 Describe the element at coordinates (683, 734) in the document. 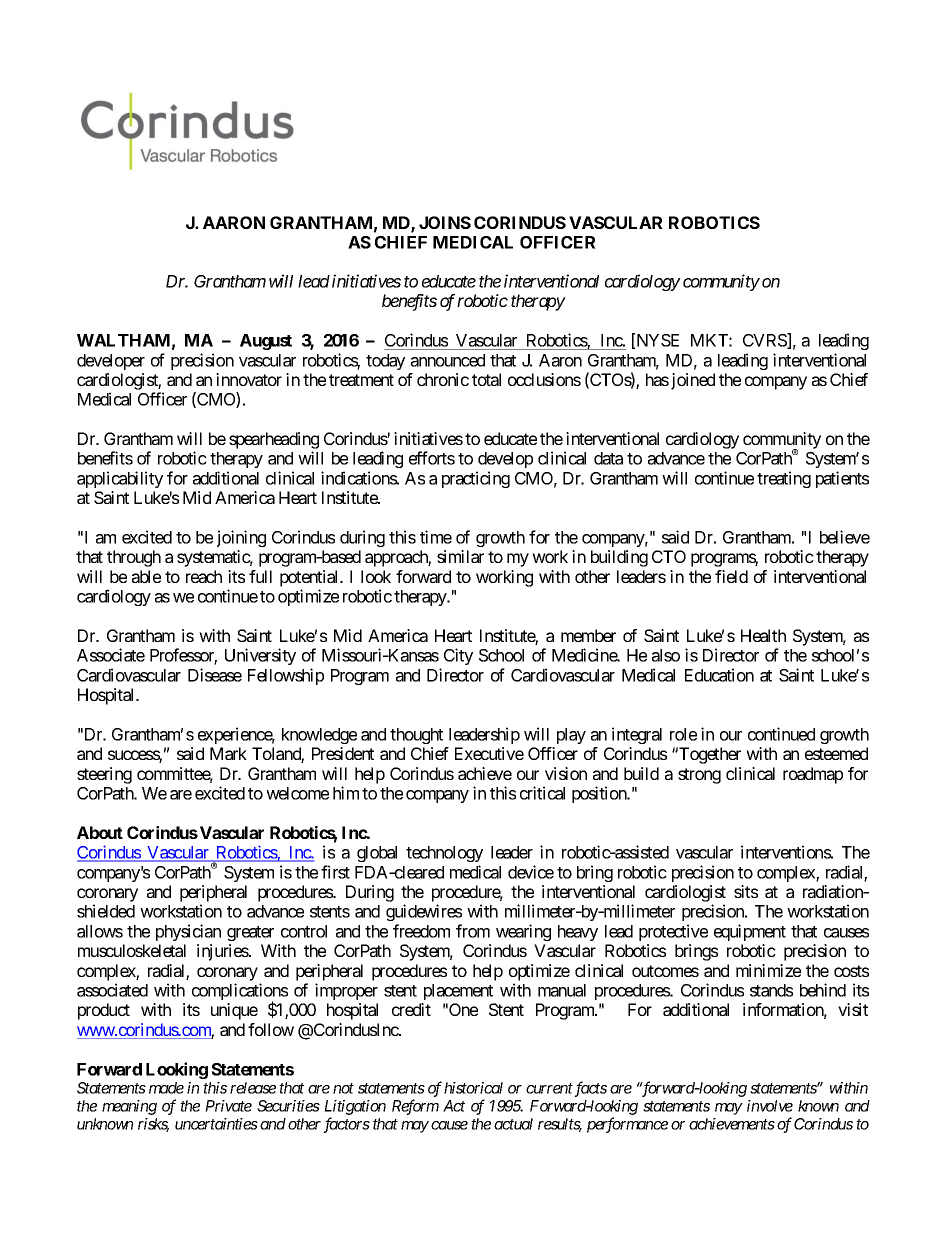

I see `role` at that location.
